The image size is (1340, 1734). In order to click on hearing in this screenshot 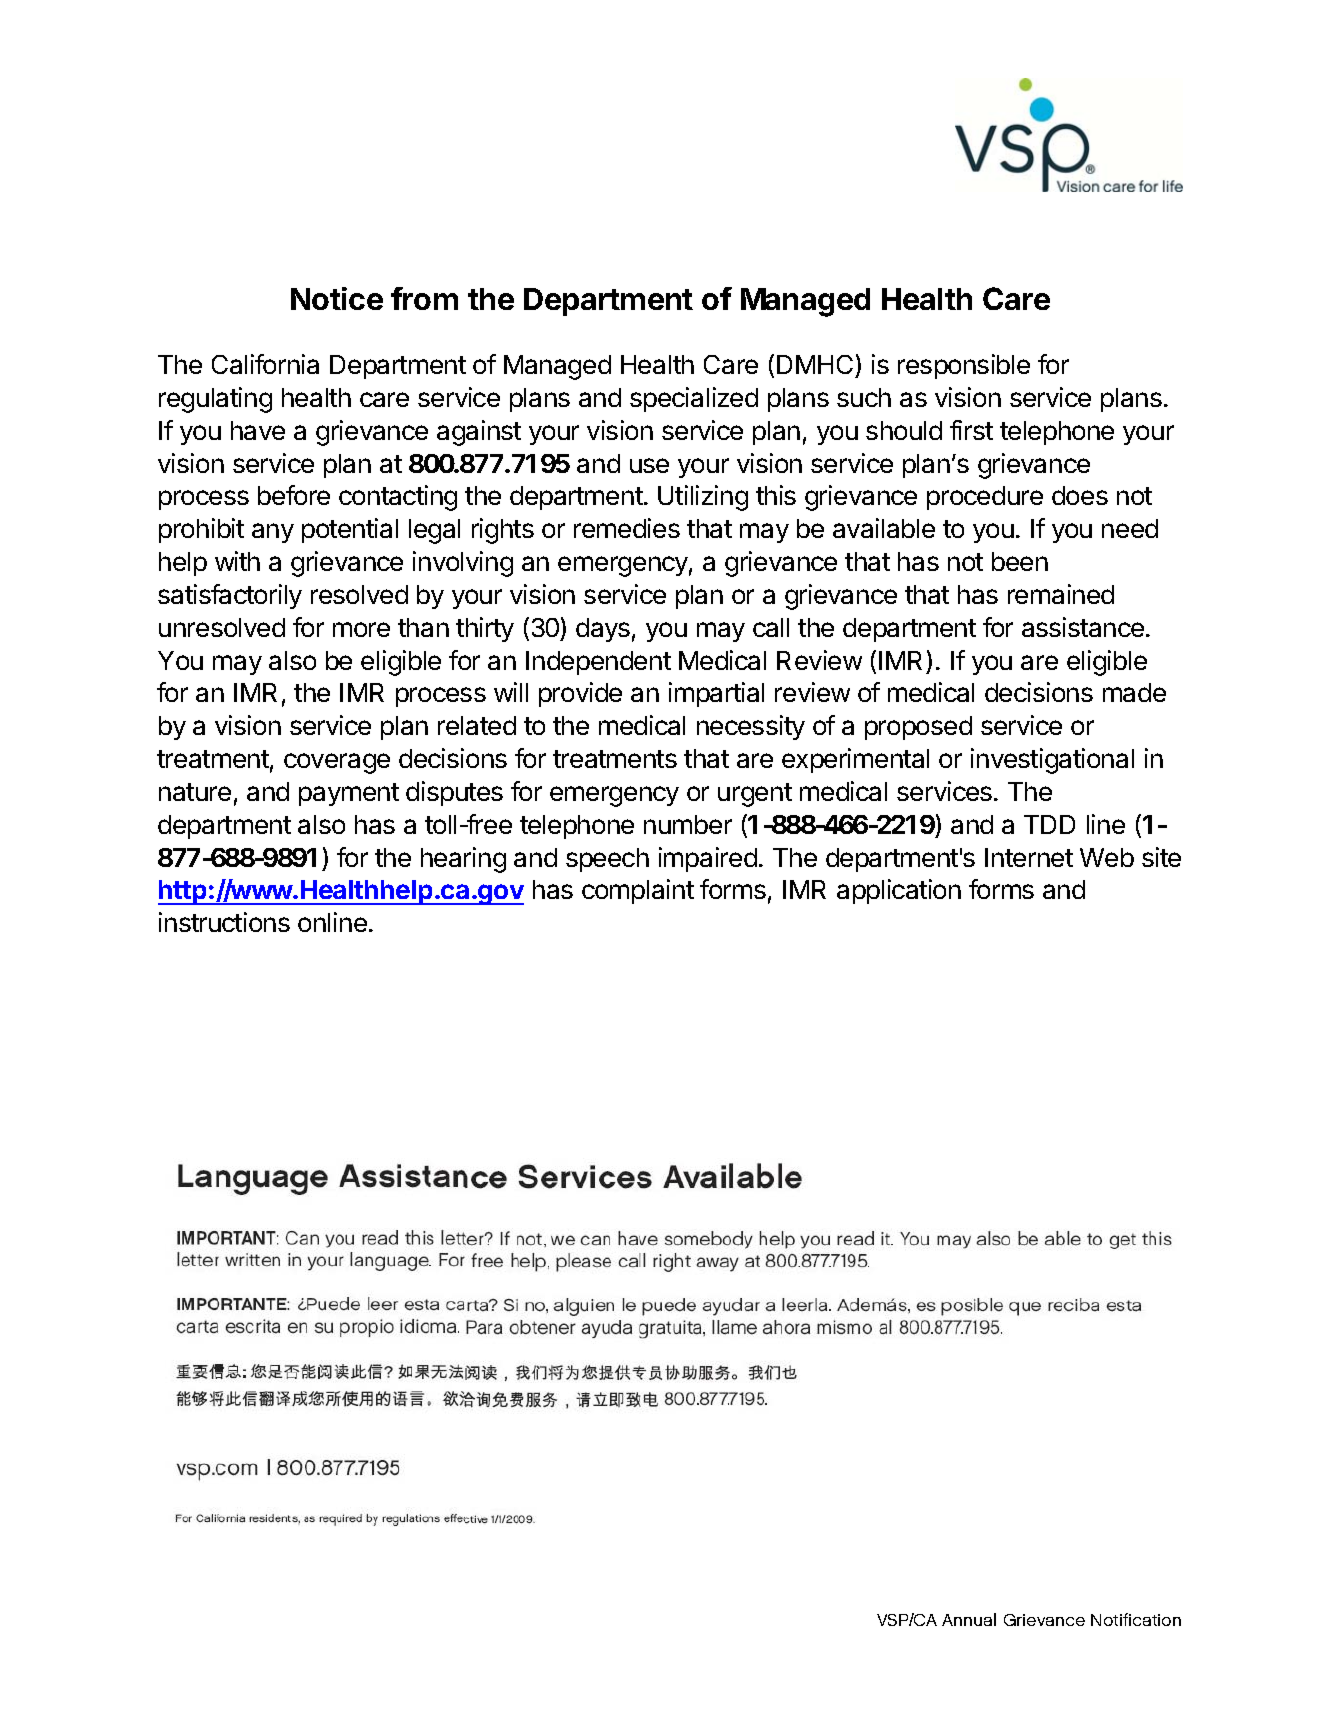, I will do `click(463, 860)`.
